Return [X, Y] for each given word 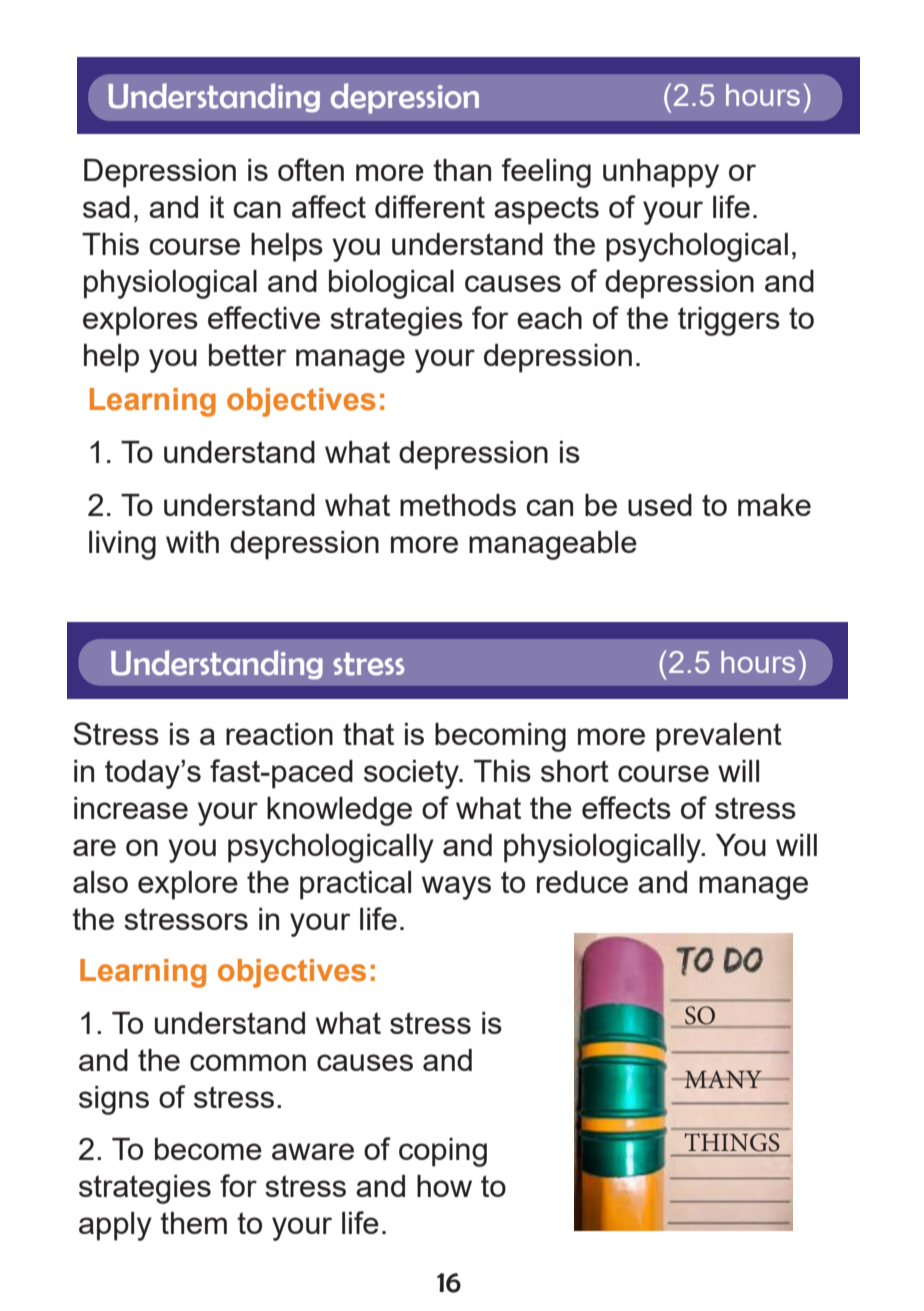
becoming [500, 737]
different [430, 206]
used [660, 505]
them [193, 1223]
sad [106, 207]
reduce [582, 882]
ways [456, 888]
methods [458, 505]
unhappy [661, 173]
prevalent [719, 737]
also [100, 882]
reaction [279, 734]
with [192, 542]
